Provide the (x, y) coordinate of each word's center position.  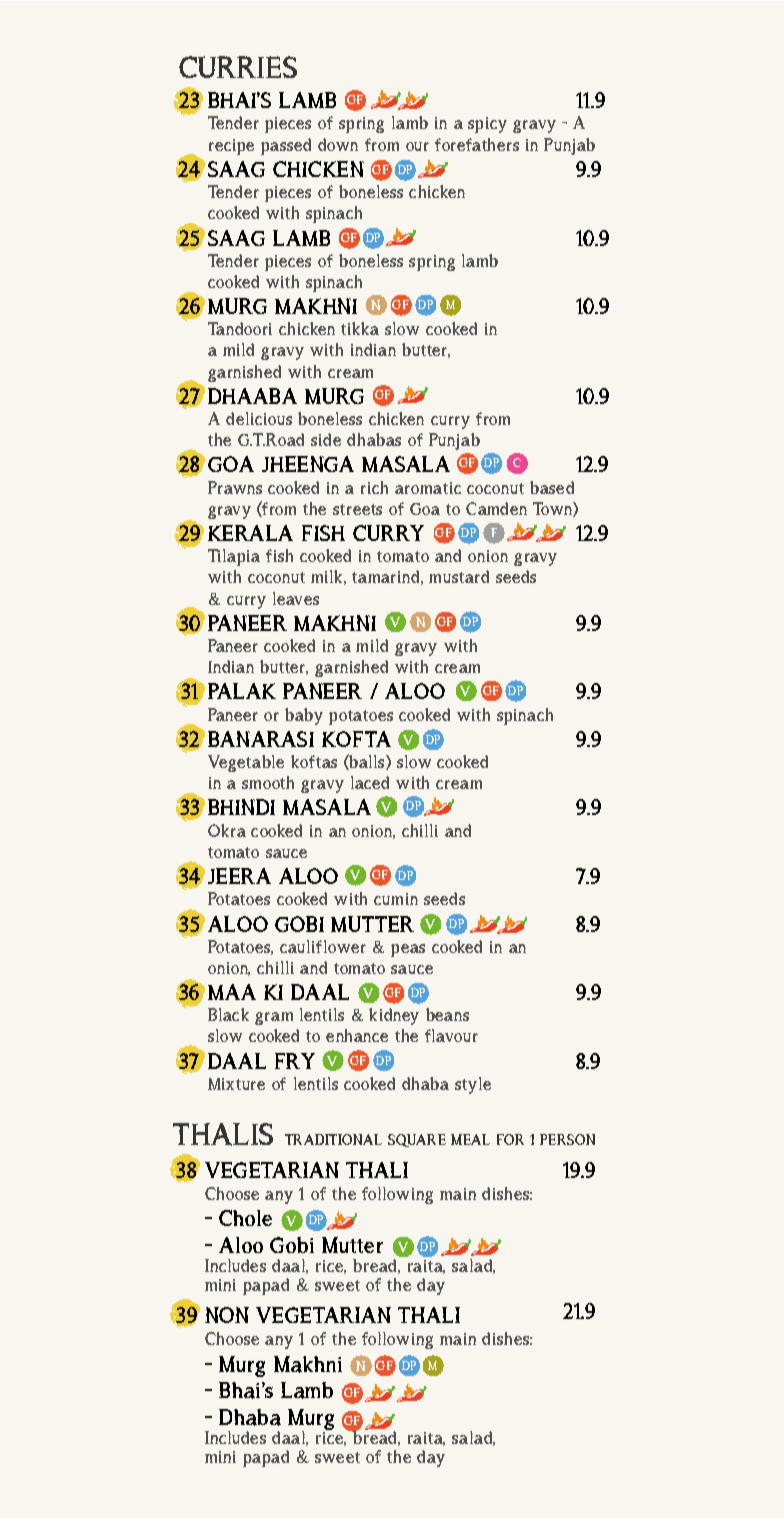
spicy (487, 125)
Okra (227, 830)
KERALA (250, 533)
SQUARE (417, 1140)
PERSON (567, 1139)
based (552, 487)
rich (374, 487)
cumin (396, 899)
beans (447, 1014)
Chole (245, 1218)
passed (286, 146)
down (338, 144)
